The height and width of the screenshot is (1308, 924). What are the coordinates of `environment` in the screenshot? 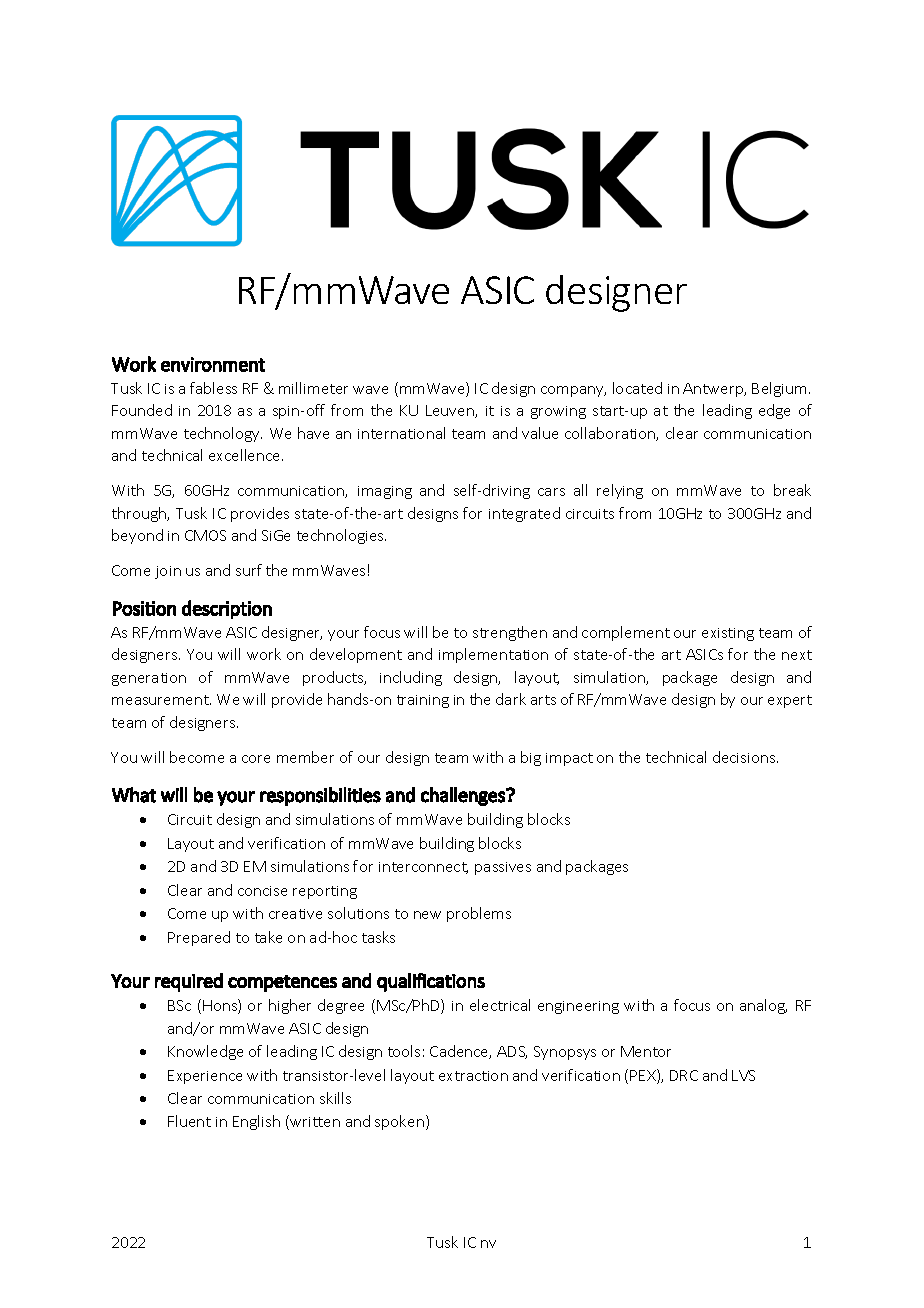 It's located at (213, 364).
